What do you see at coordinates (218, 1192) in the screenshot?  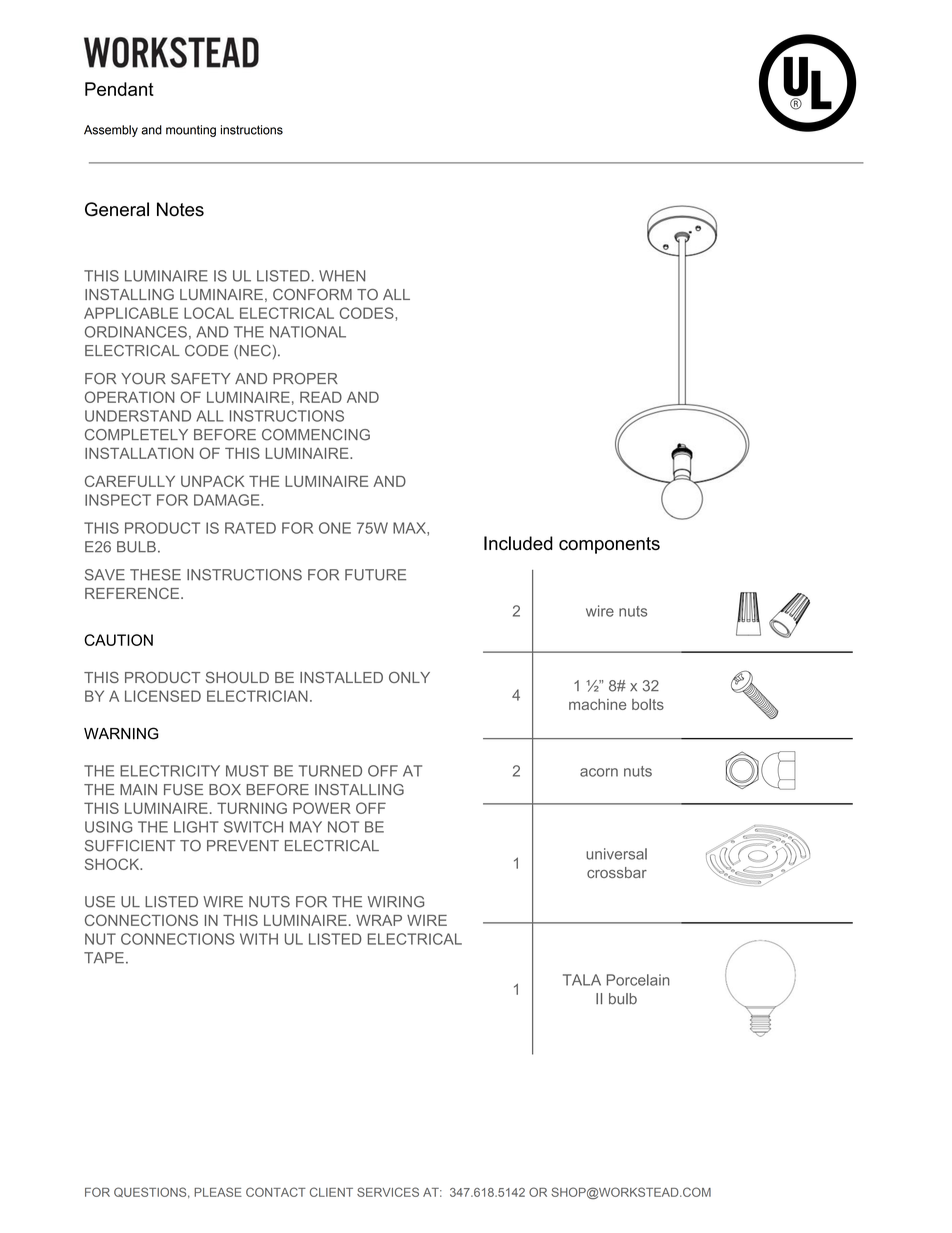 I see `PLEASE` at bounding box center [218, 1192].
